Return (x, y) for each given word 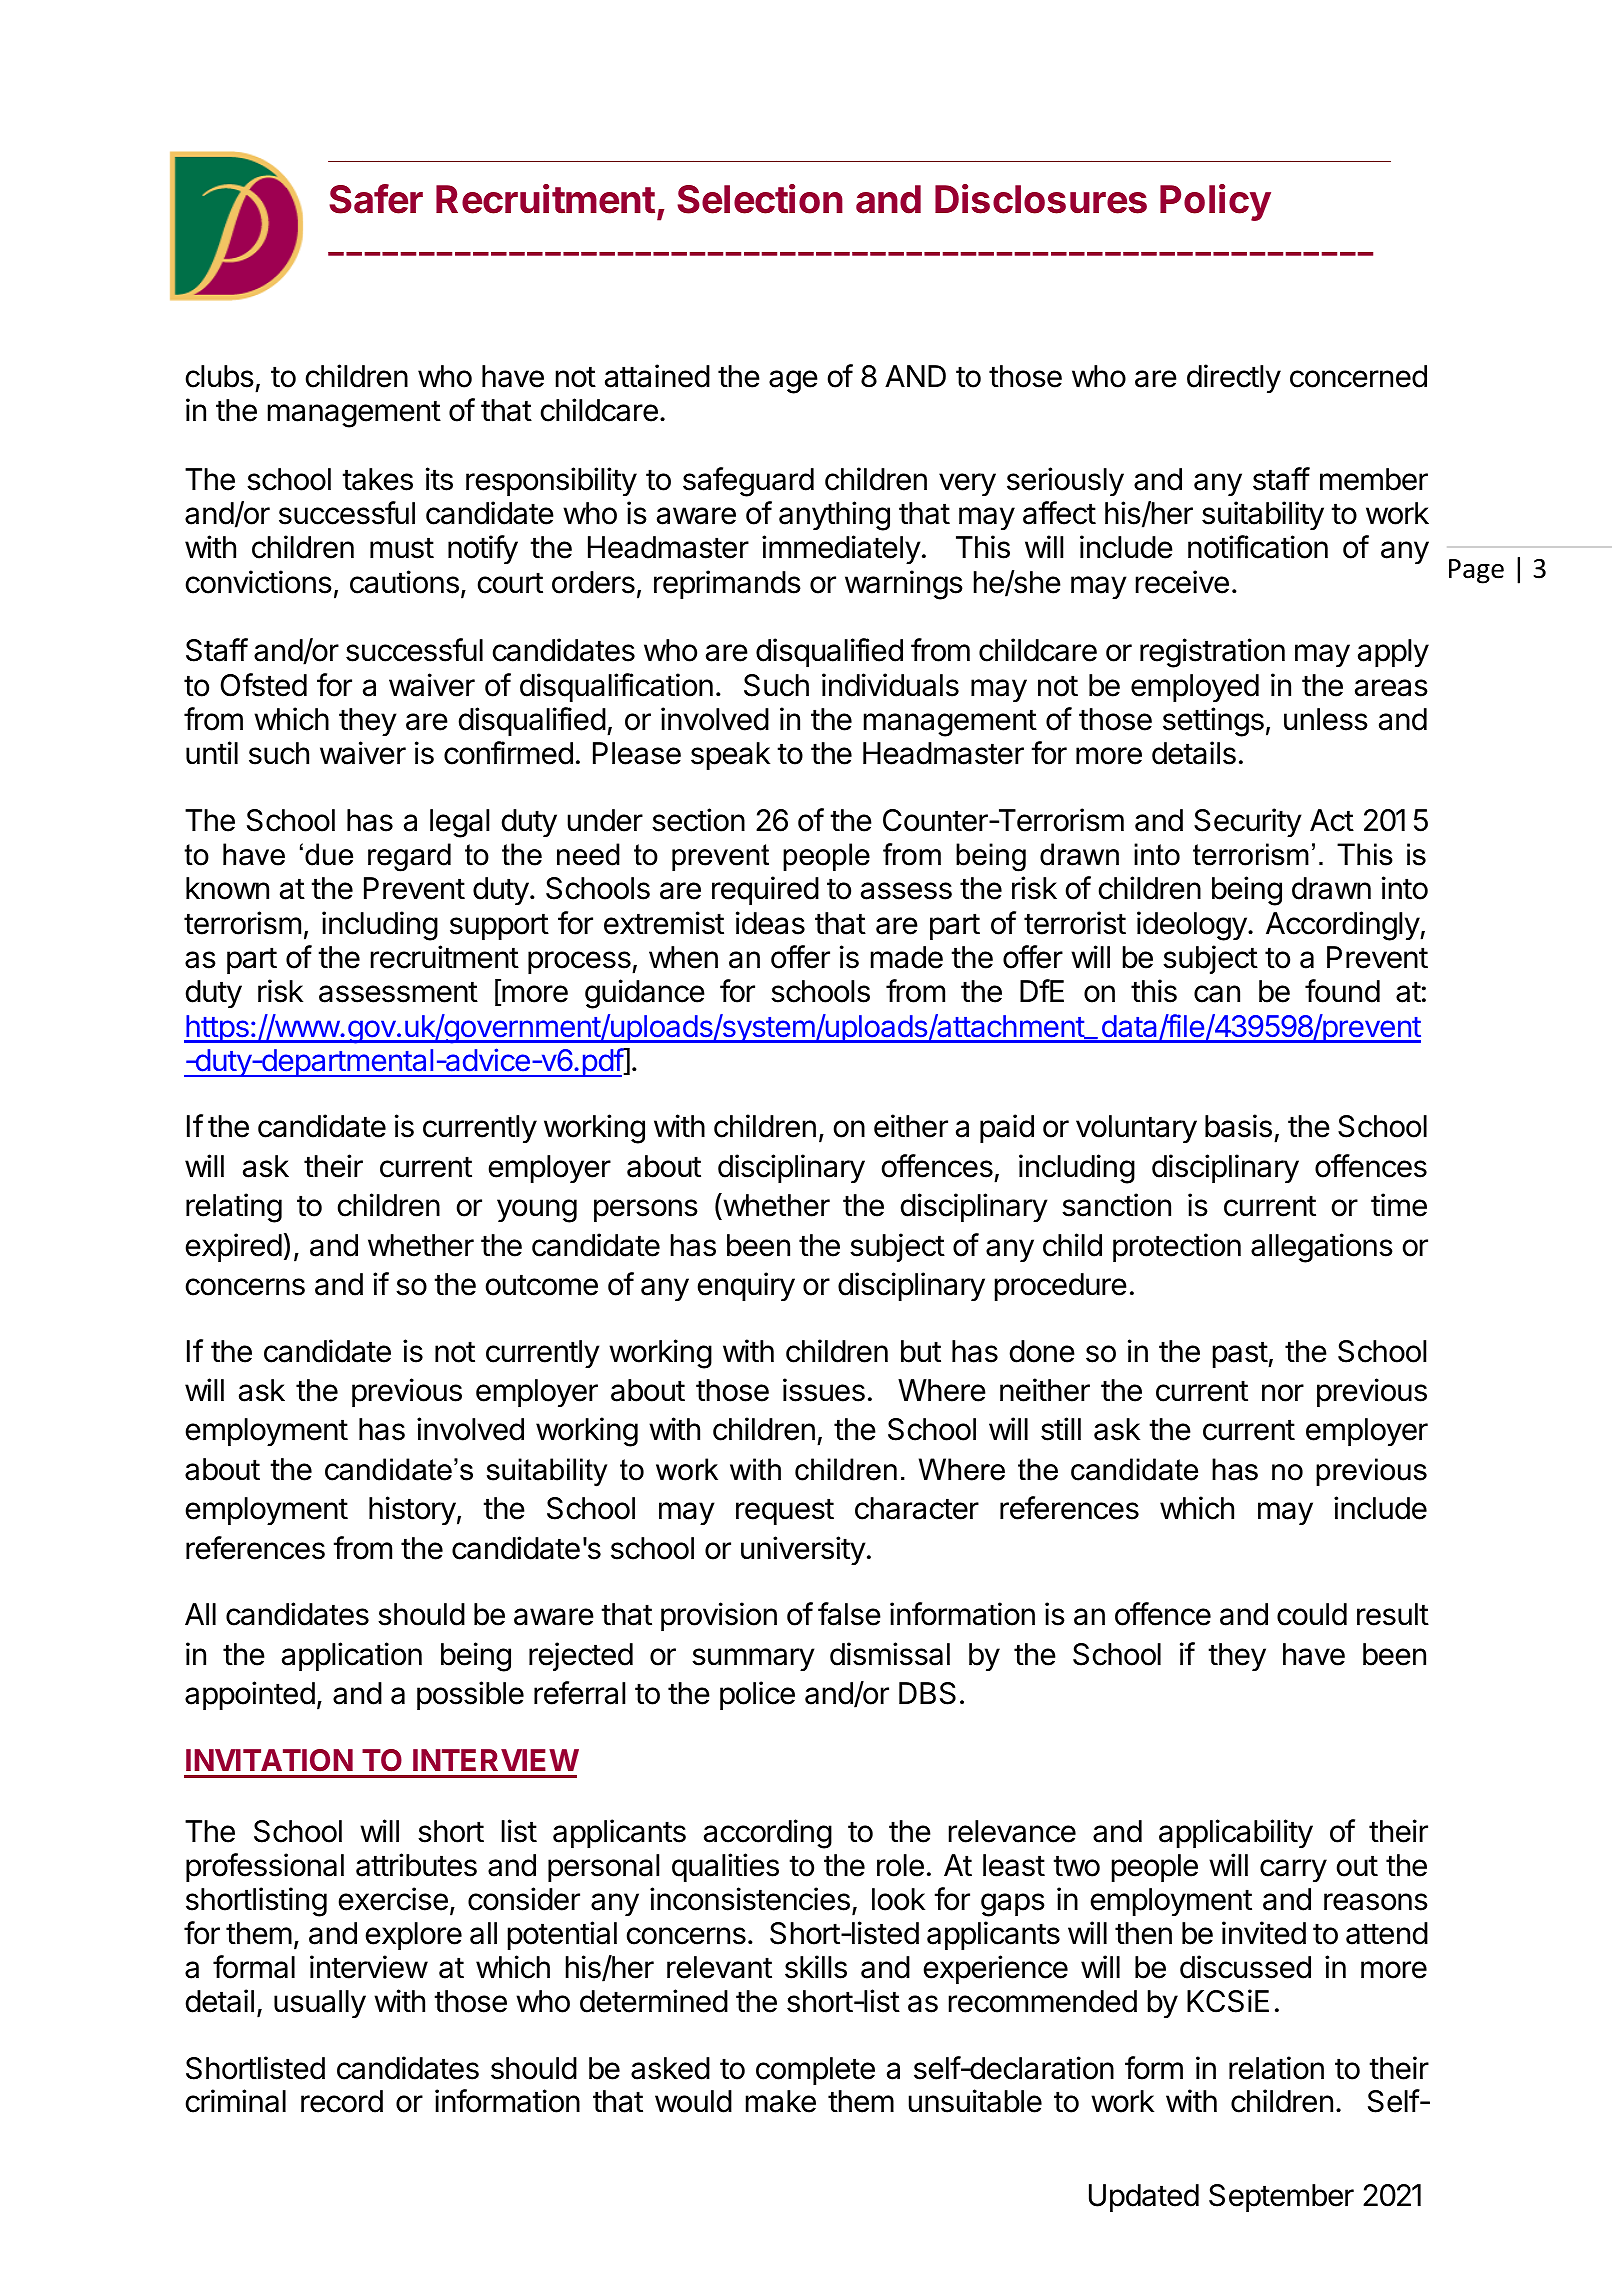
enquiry (746, 1286)
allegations (1322, 1248)
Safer (376, 199)
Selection (760, 199)
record (342, 2101)
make (781, 2101)
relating (234, 1208)
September (1281, 2198)
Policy (1215, 202)
